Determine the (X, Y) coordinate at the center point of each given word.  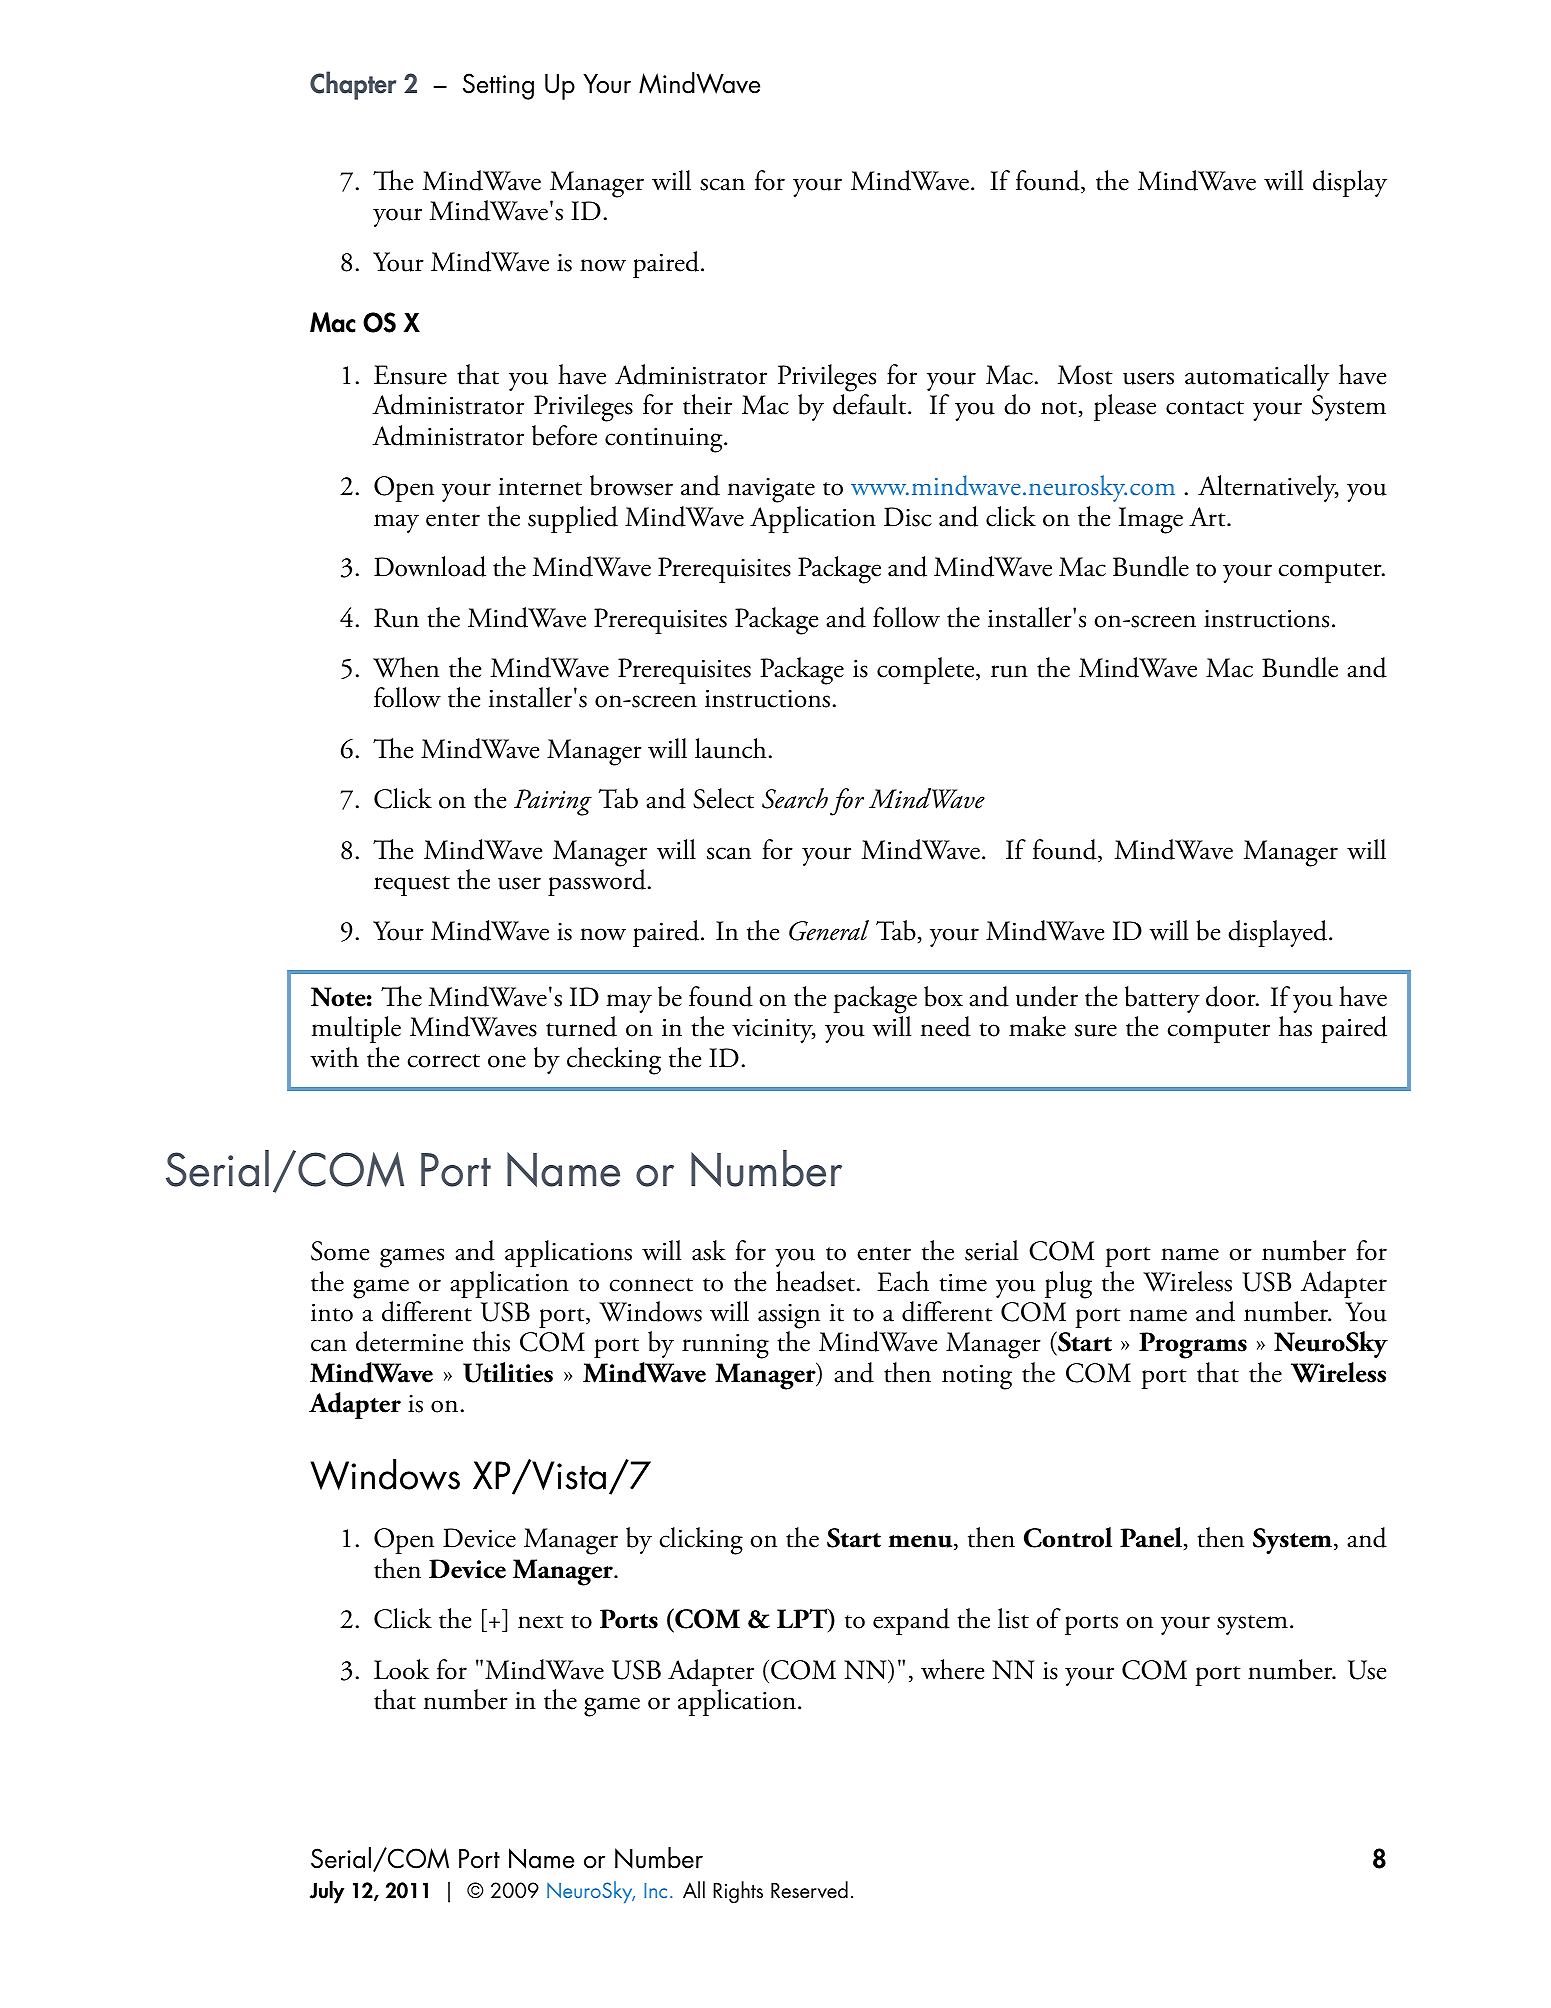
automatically (1257, 377)
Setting (498, 86)
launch (730, 748)
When (406, 667)
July (327, 1892)
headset (815, 1281)
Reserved (809, 1890)
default (871, 404)
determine (409, 1341)
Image (1151, 520)
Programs (1193, 1345)
